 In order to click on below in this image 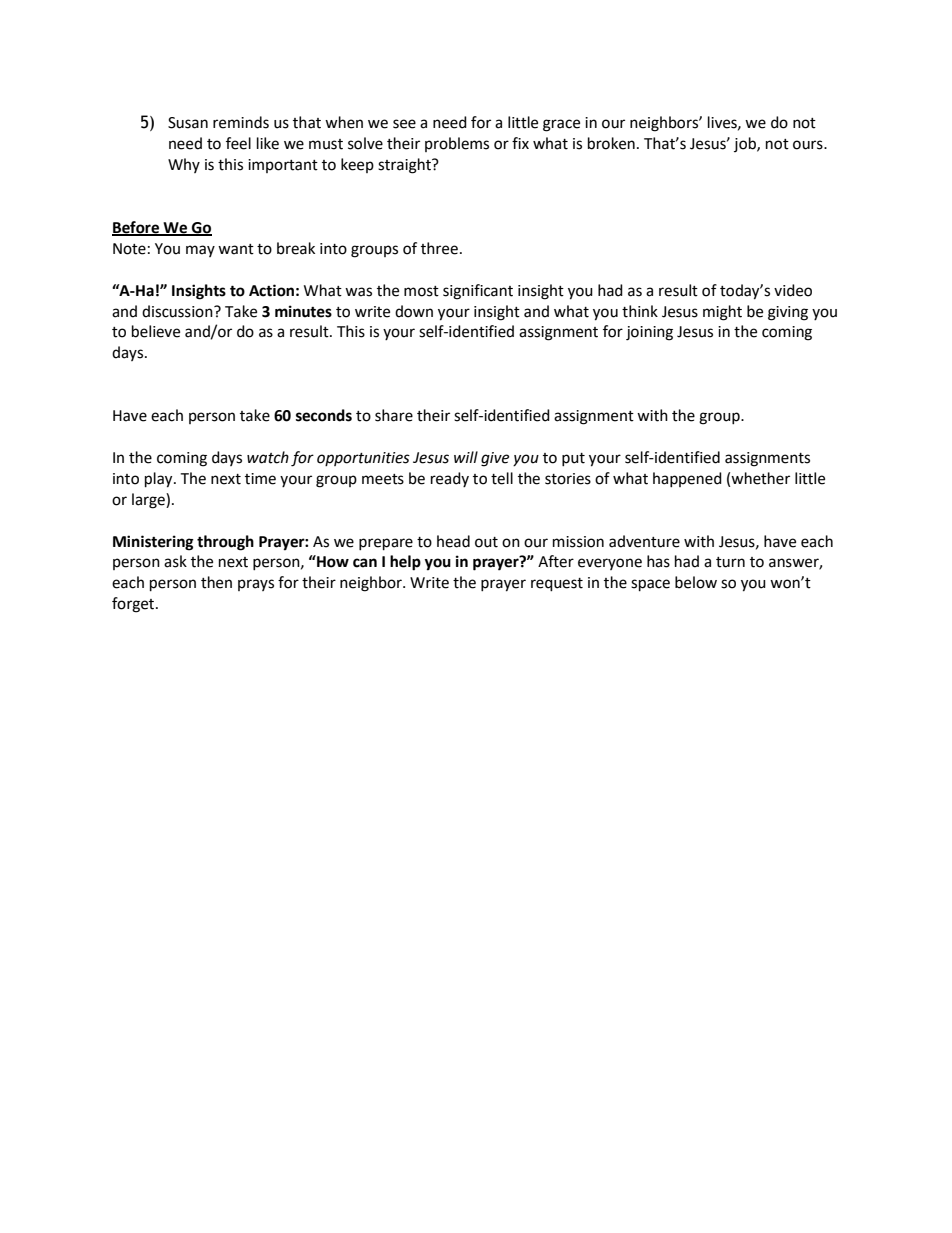, I will do `click(696, 582)`.
